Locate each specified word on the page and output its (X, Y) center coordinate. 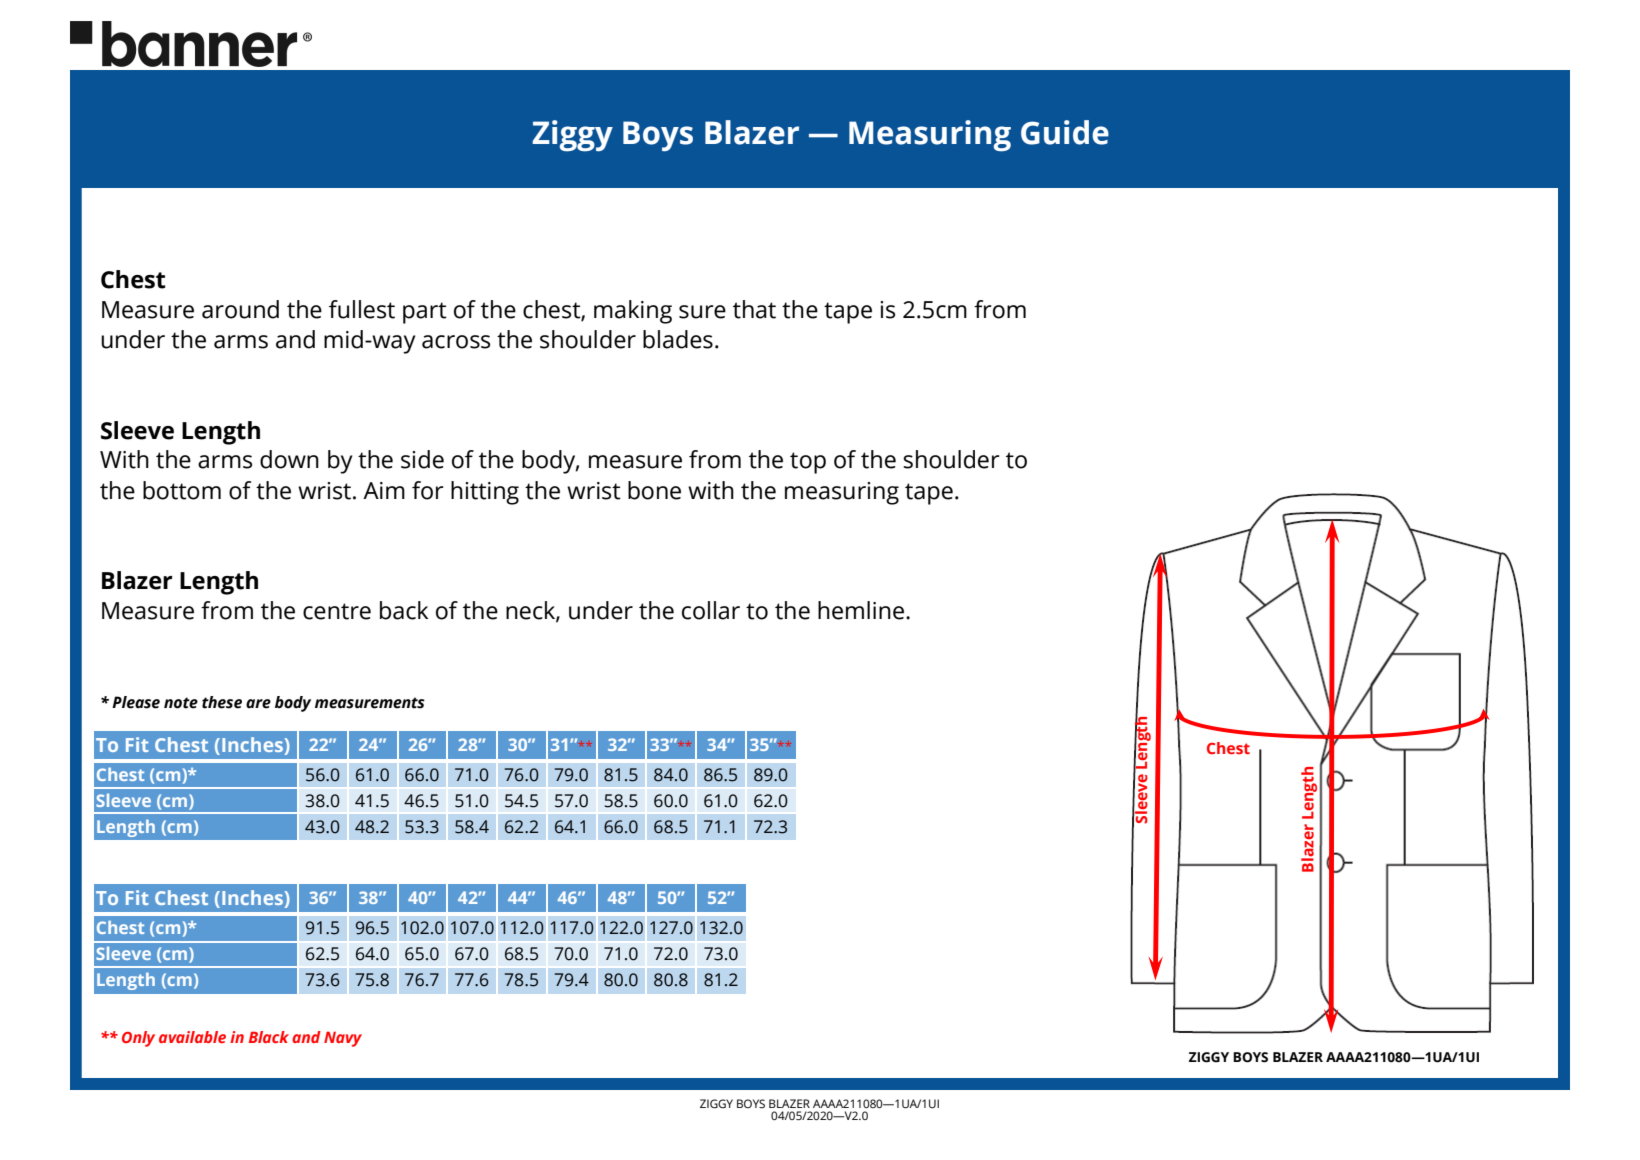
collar (711, 610)
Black (269, 1037)
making (633, 312)
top (808, 463)
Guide (1065, 132)
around (240, 309)
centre (337, 611)
